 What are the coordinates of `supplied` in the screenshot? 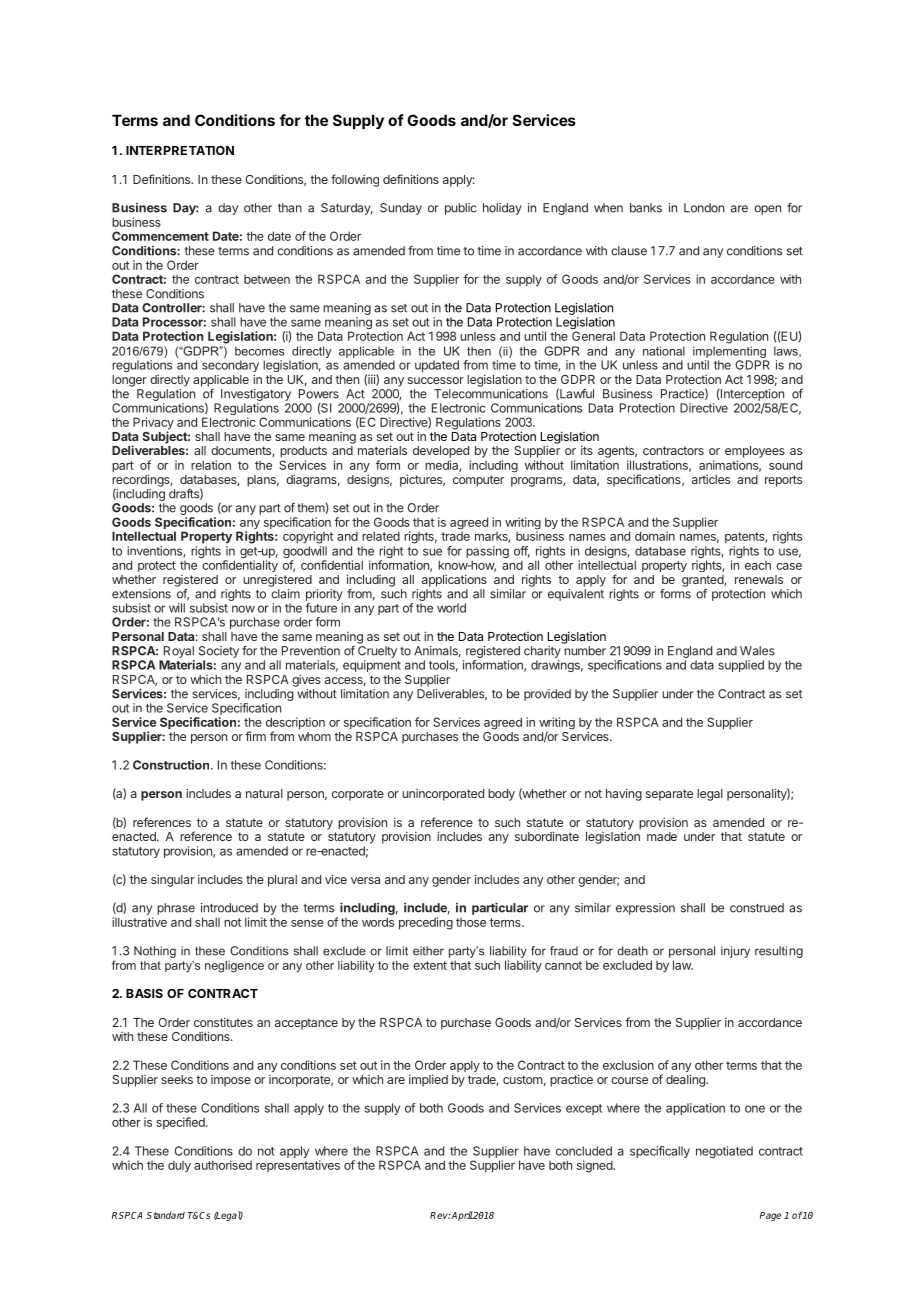 It's located at (741, 666).
